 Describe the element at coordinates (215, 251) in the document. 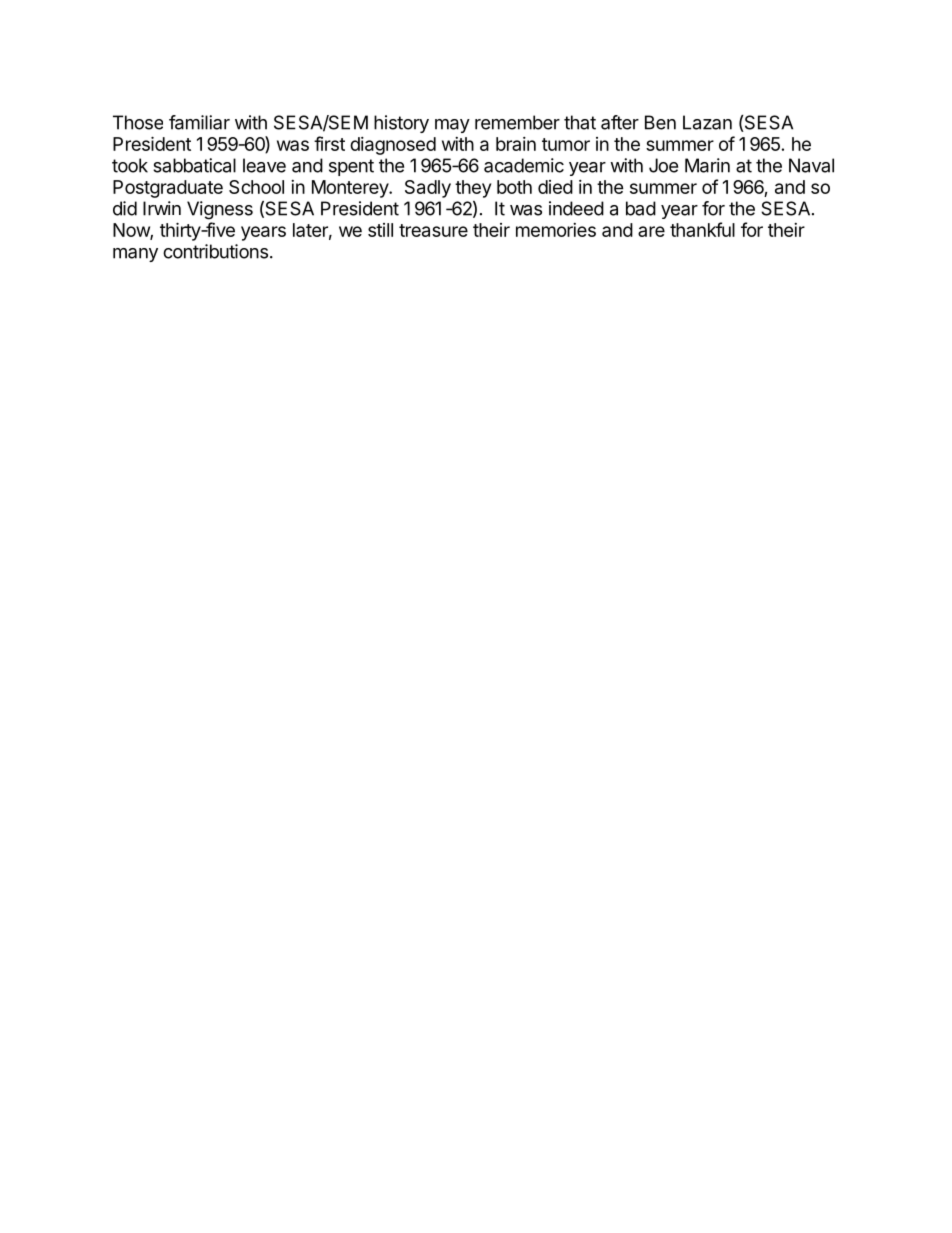

I see `contributions` at that location.
